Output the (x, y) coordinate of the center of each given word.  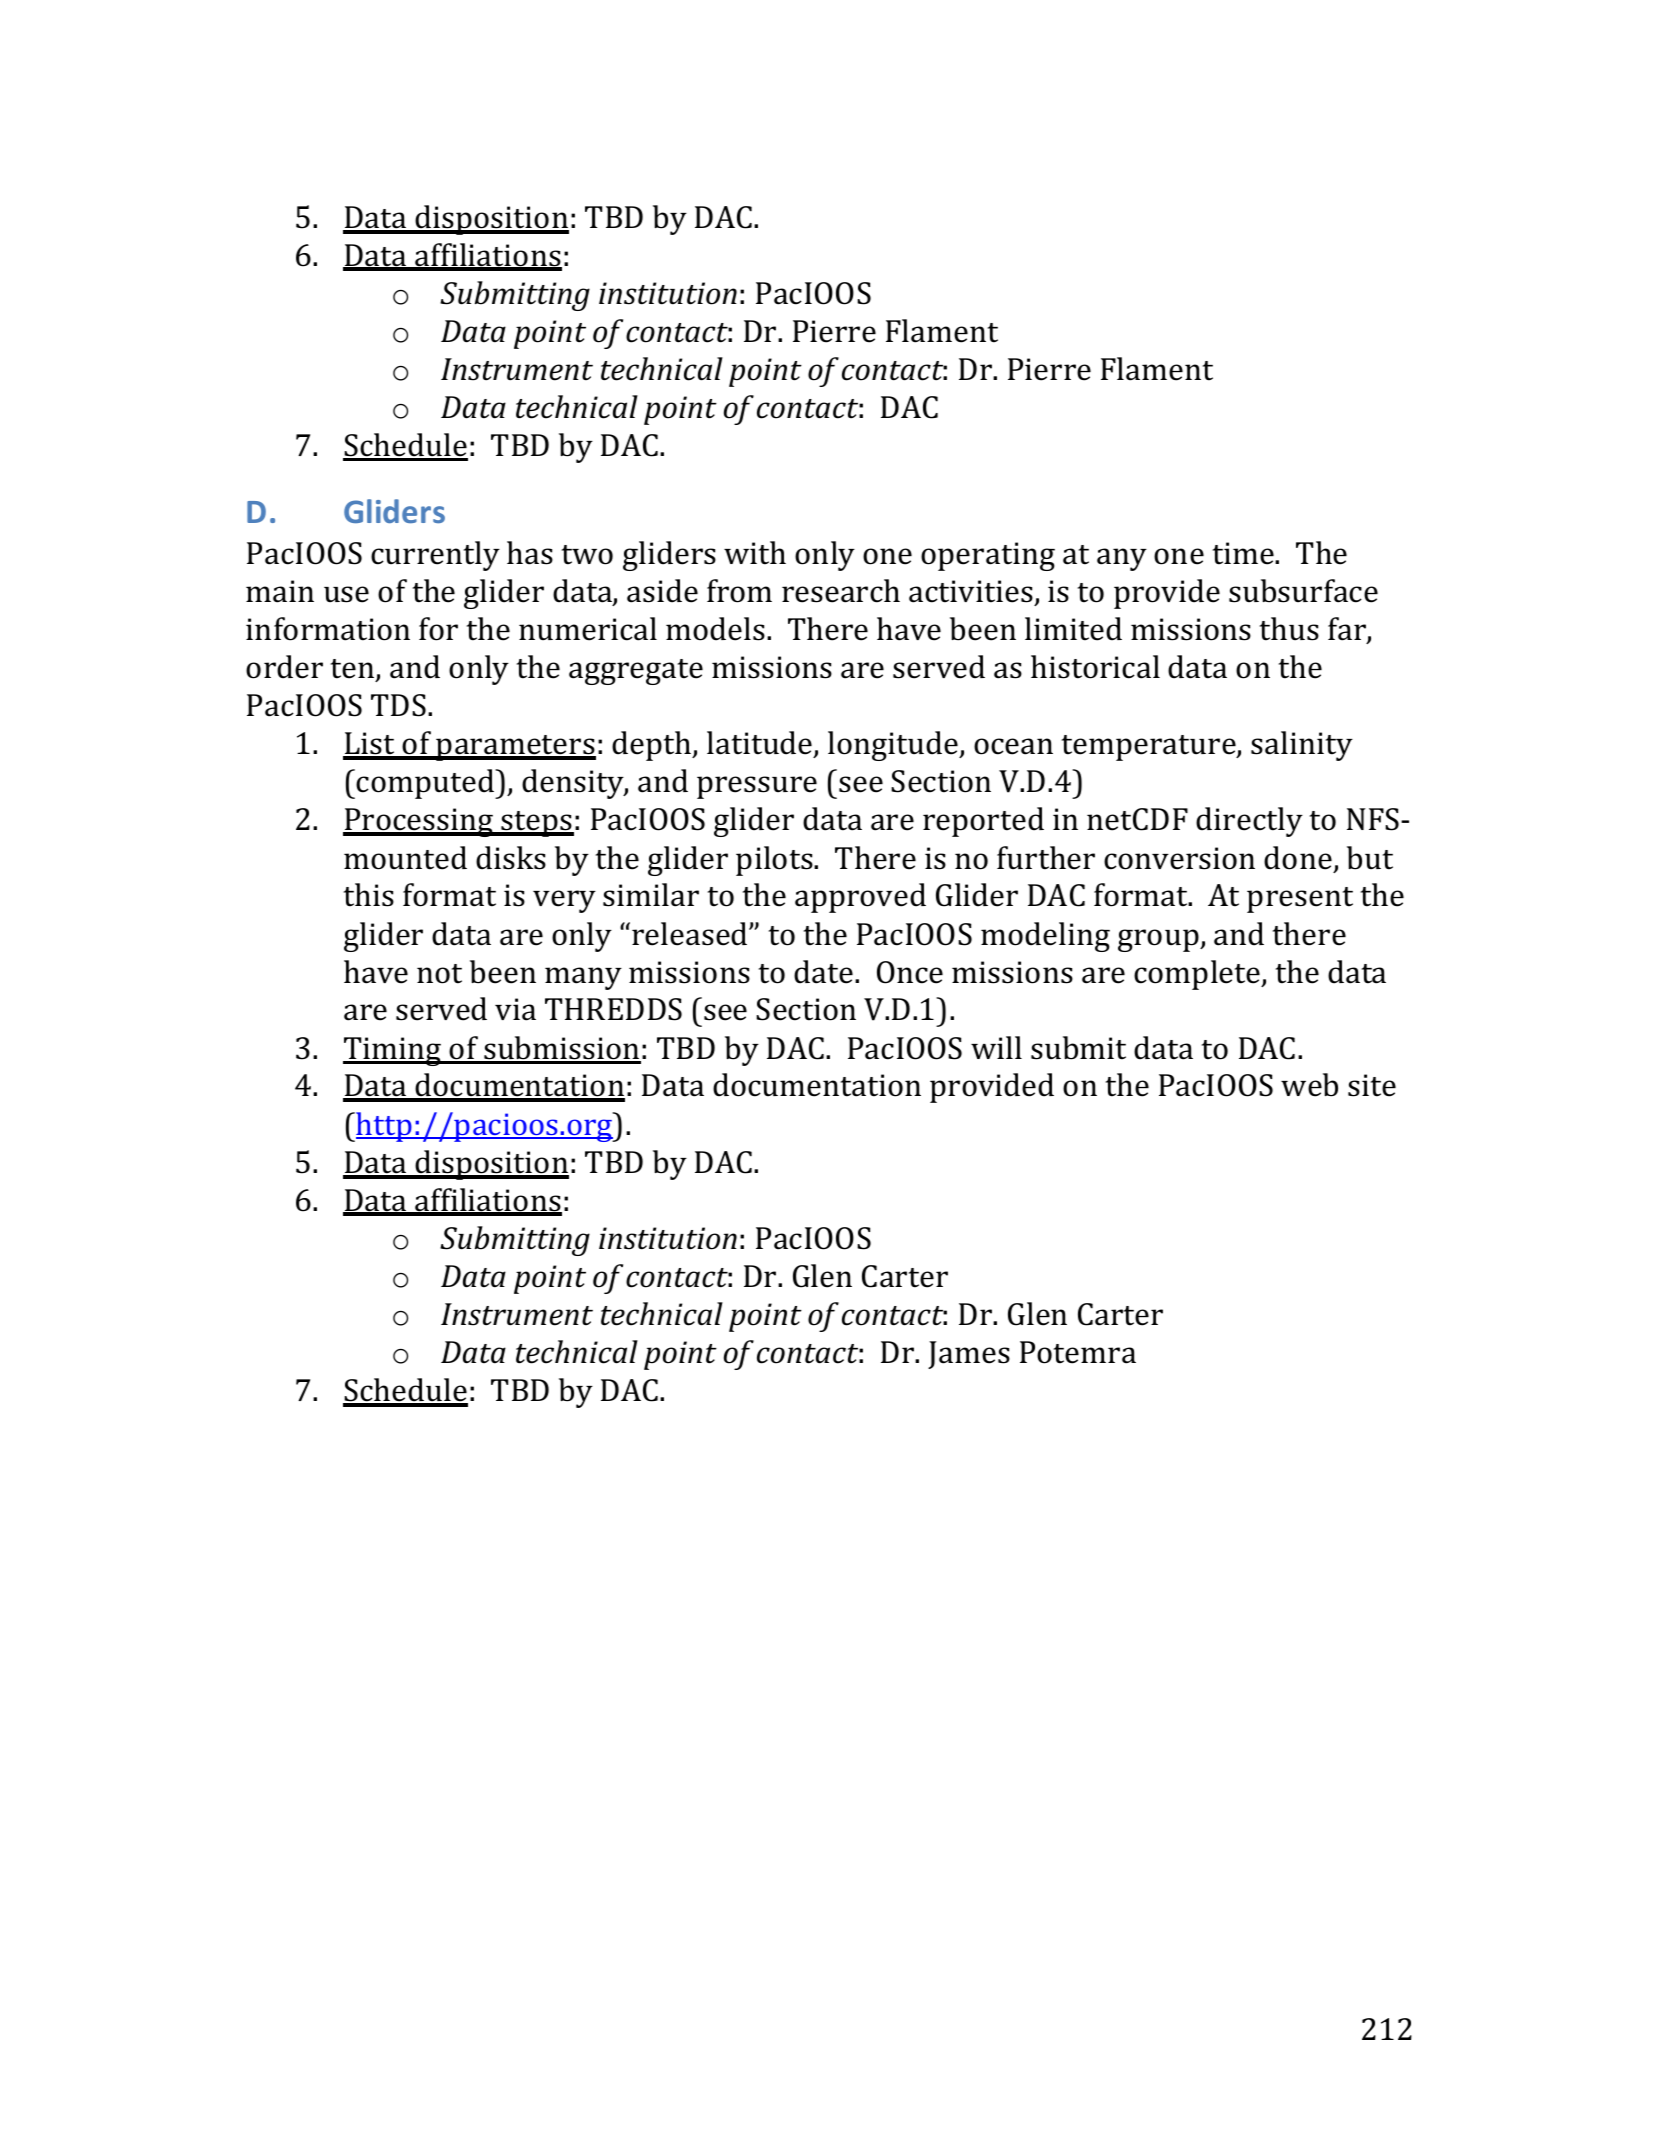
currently (435, 556)
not (439, 974)
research (841, 591)
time (1244, 553)
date (823, 972)
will (996, 1047)
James (969, 1355)
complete (1198, 975)
